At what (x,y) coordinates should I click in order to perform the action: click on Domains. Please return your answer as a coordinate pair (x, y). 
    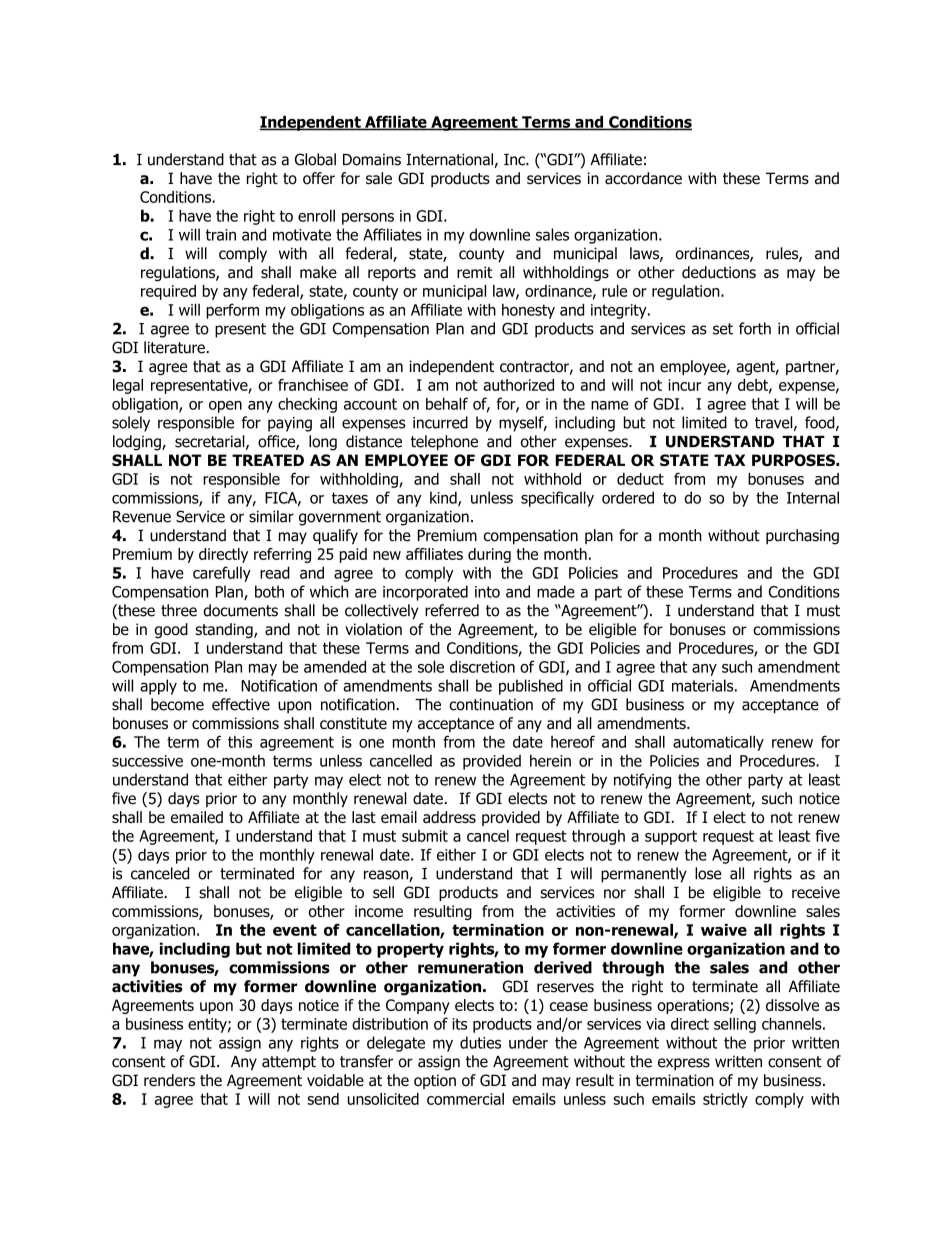
    Looking at the image, I should click on (372, 159).
